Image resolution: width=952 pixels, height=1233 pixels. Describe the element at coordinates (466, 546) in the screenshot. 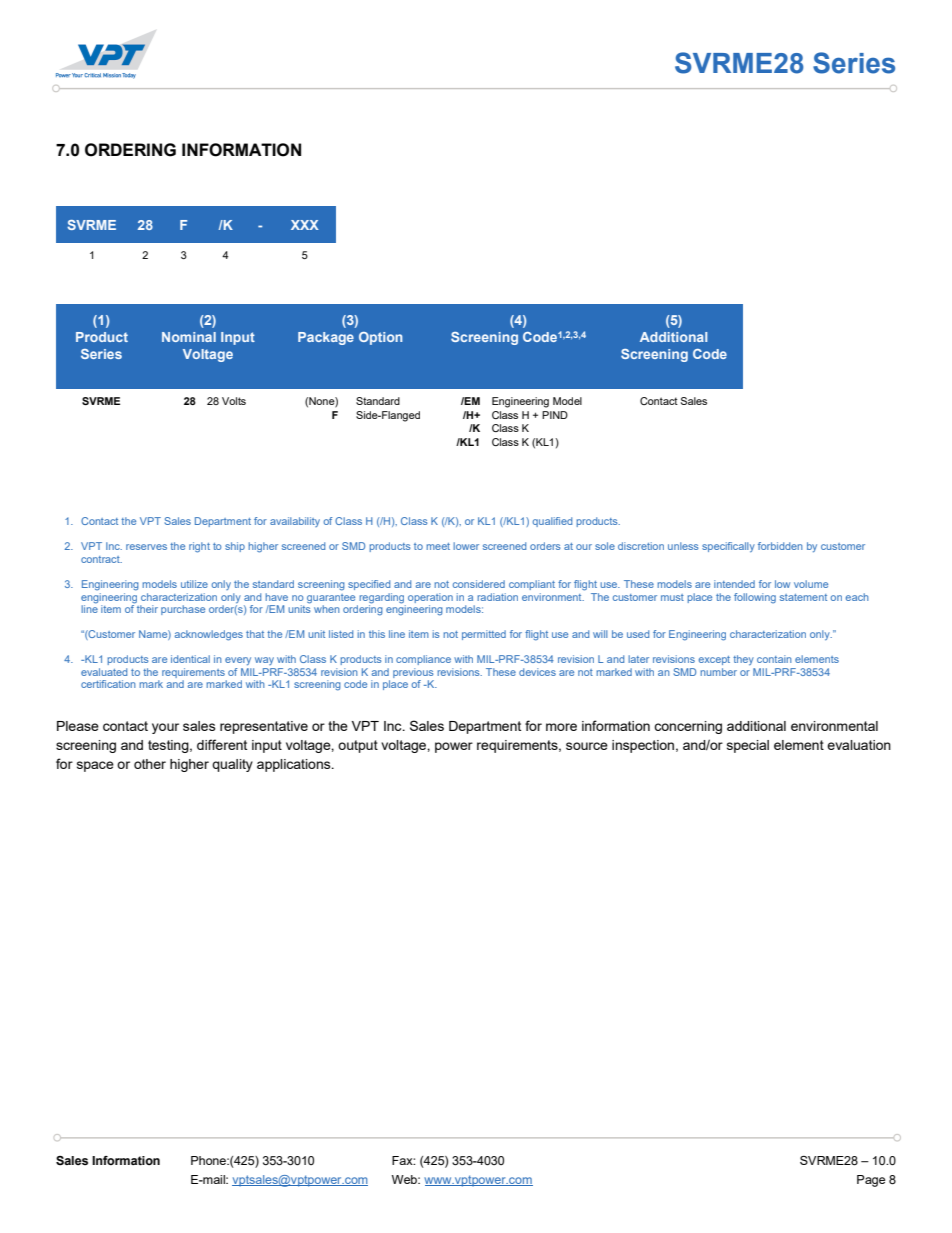

I see `lower` at that location.
